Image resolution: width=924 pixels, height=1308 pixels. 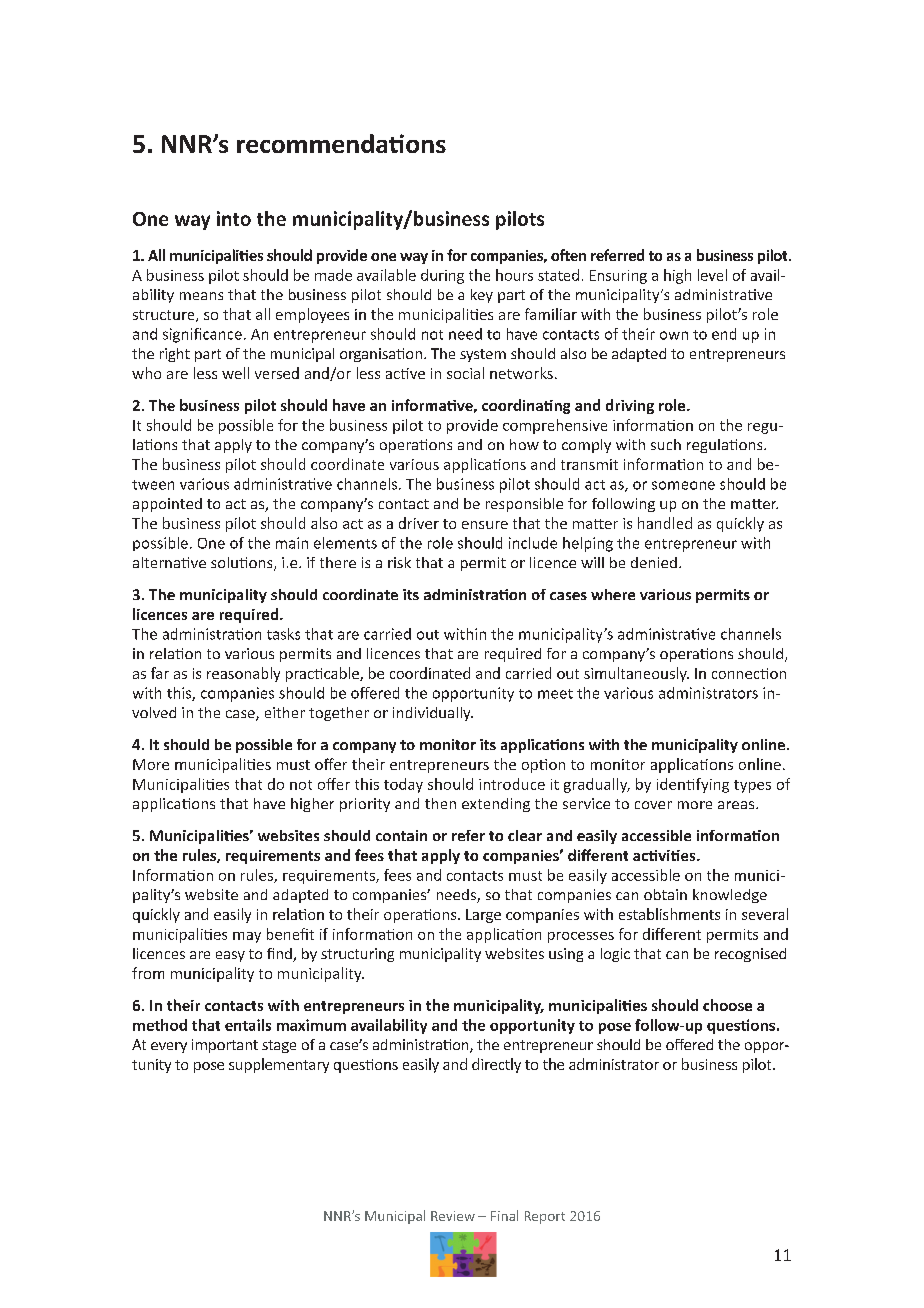 What do you see at coordinates (712, 275) in the screenshot?
I see `level` at bounding box center [712, 275].
